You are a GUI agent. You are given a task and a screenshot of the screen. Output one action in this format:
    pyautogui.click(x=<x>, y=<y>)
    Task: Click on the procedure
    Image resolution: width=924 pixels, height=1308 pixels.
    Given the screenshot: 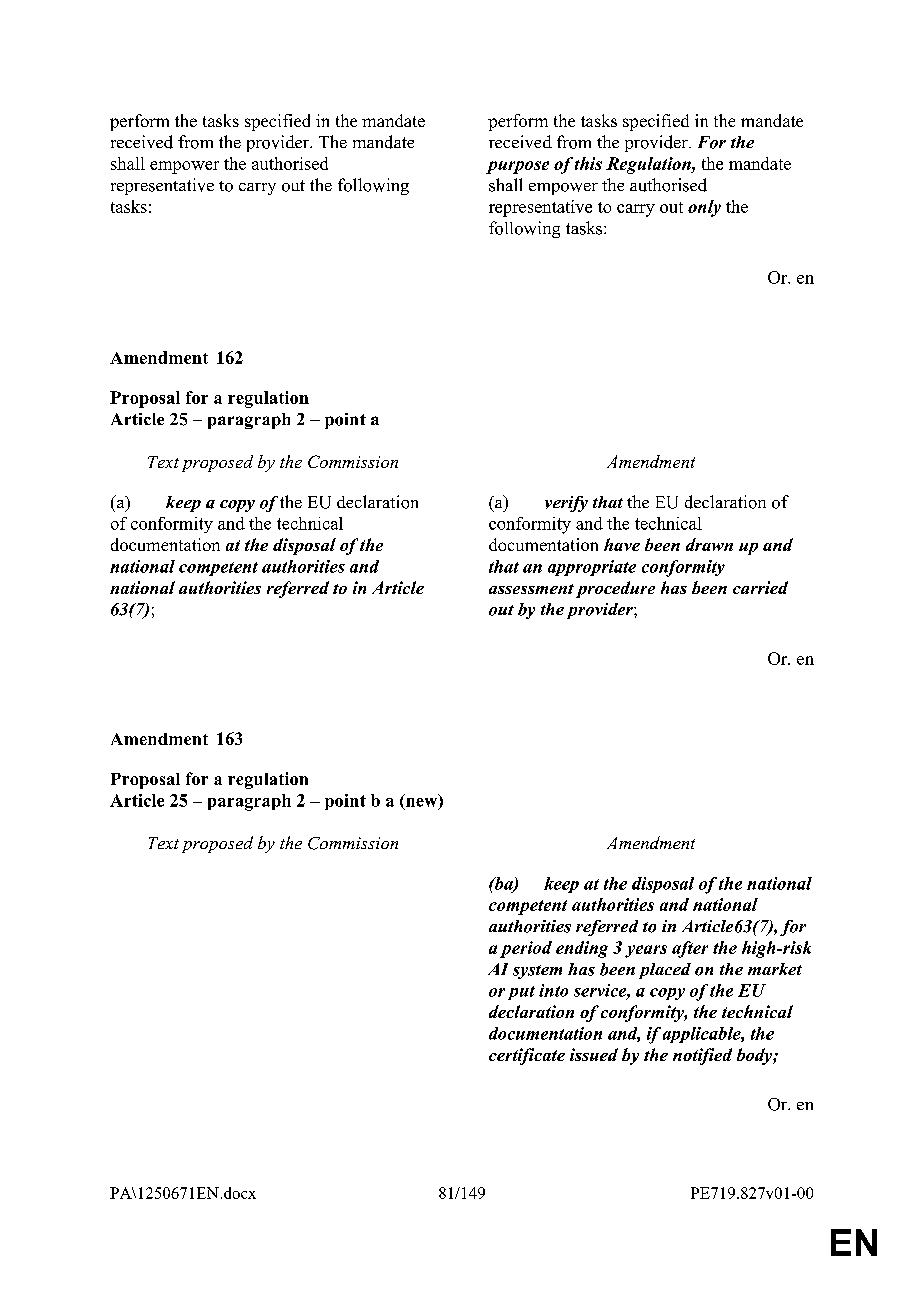 What is the action you would take?
    pyautogui.click(x=615, y=589)
